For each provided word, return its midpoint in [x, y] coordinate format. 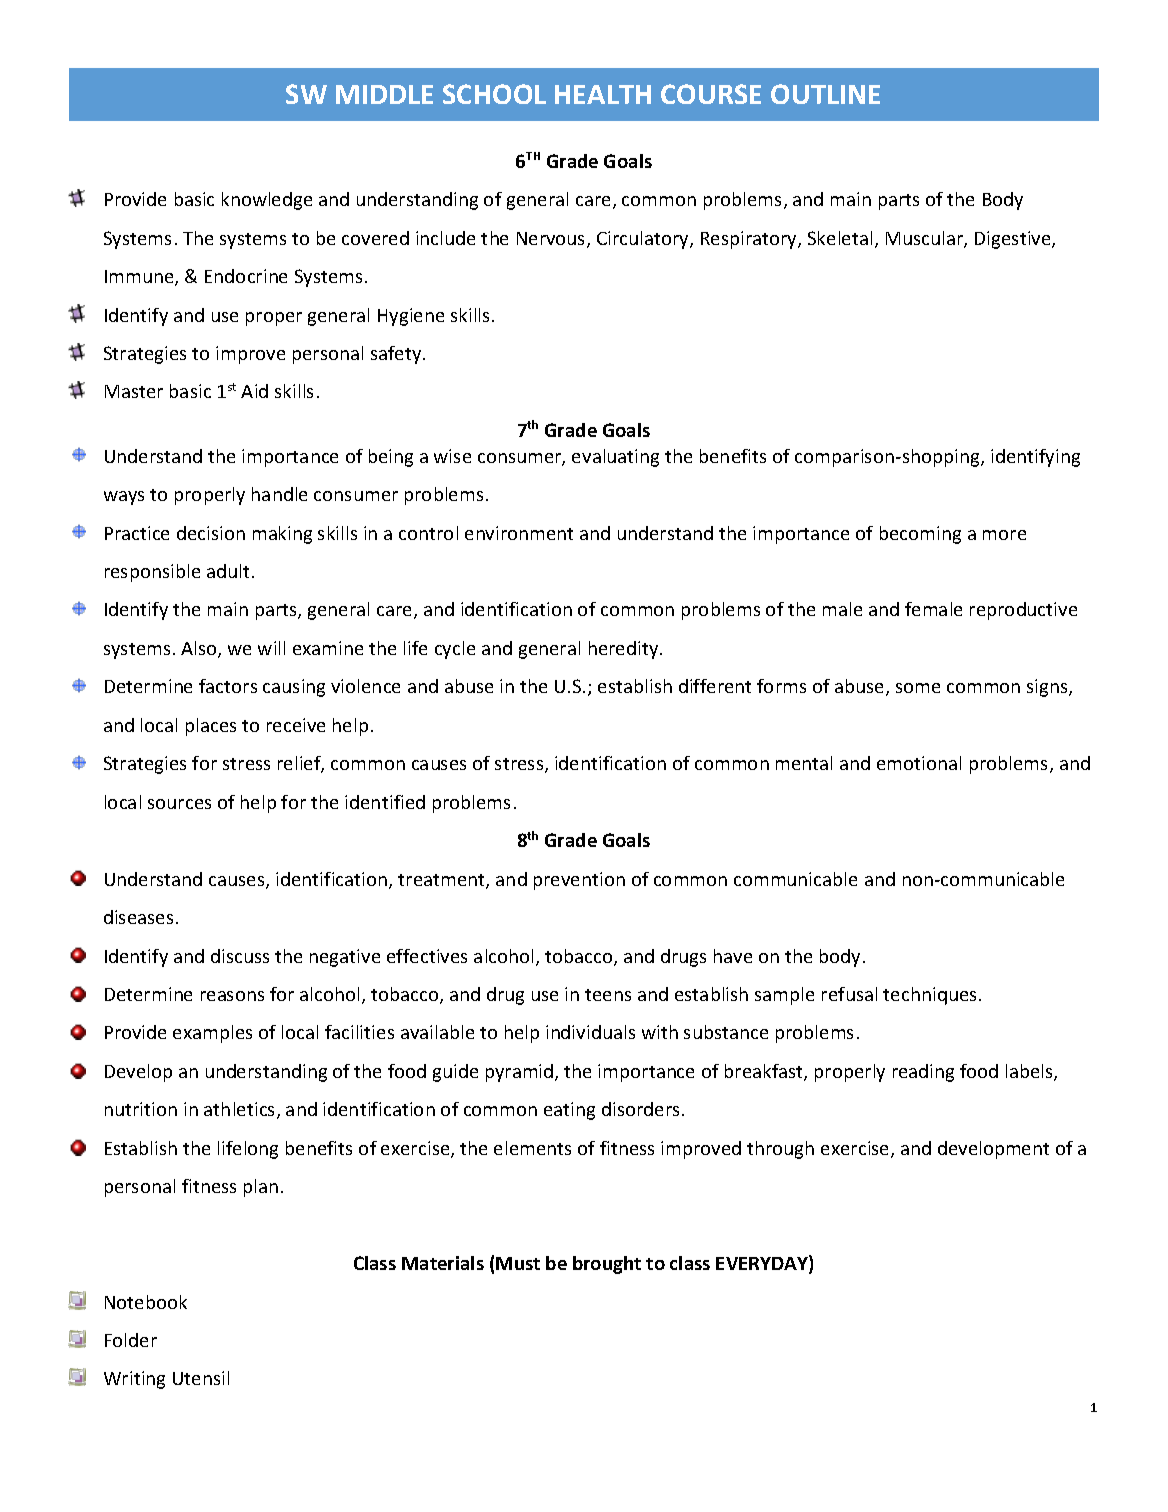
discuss [240, 956]
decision [211, 533]
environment [519, 533]
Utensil [201, 1378]
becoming [920, 535]
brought [607, 1265]
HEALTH [603, 94]
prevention [579, 881]
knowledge [267, 201]
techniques [931, 996]
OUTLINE [825, 94]
